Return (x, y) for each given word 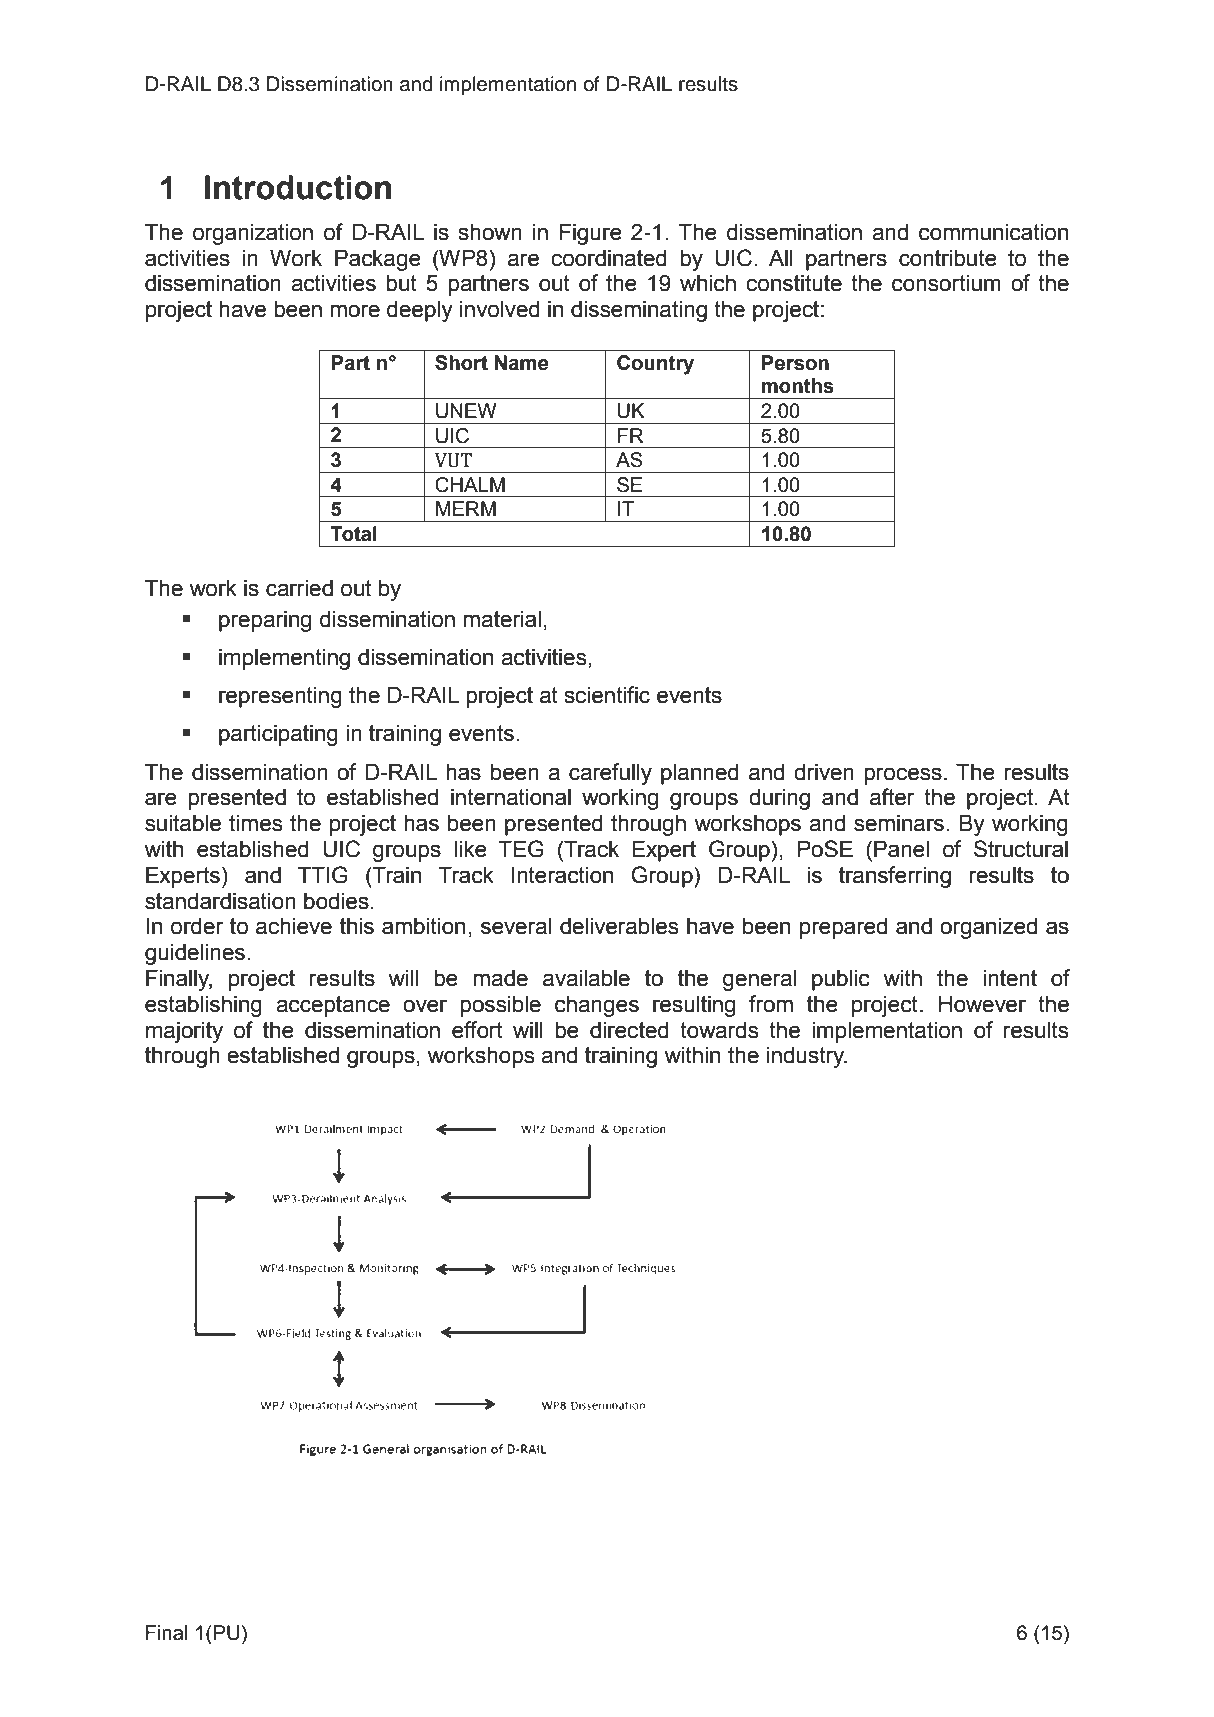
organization (253, 234)
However (982, 1004)
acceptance (333, 1006)
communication (993, 232)
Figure (591, 234)
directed (629, 1030)
